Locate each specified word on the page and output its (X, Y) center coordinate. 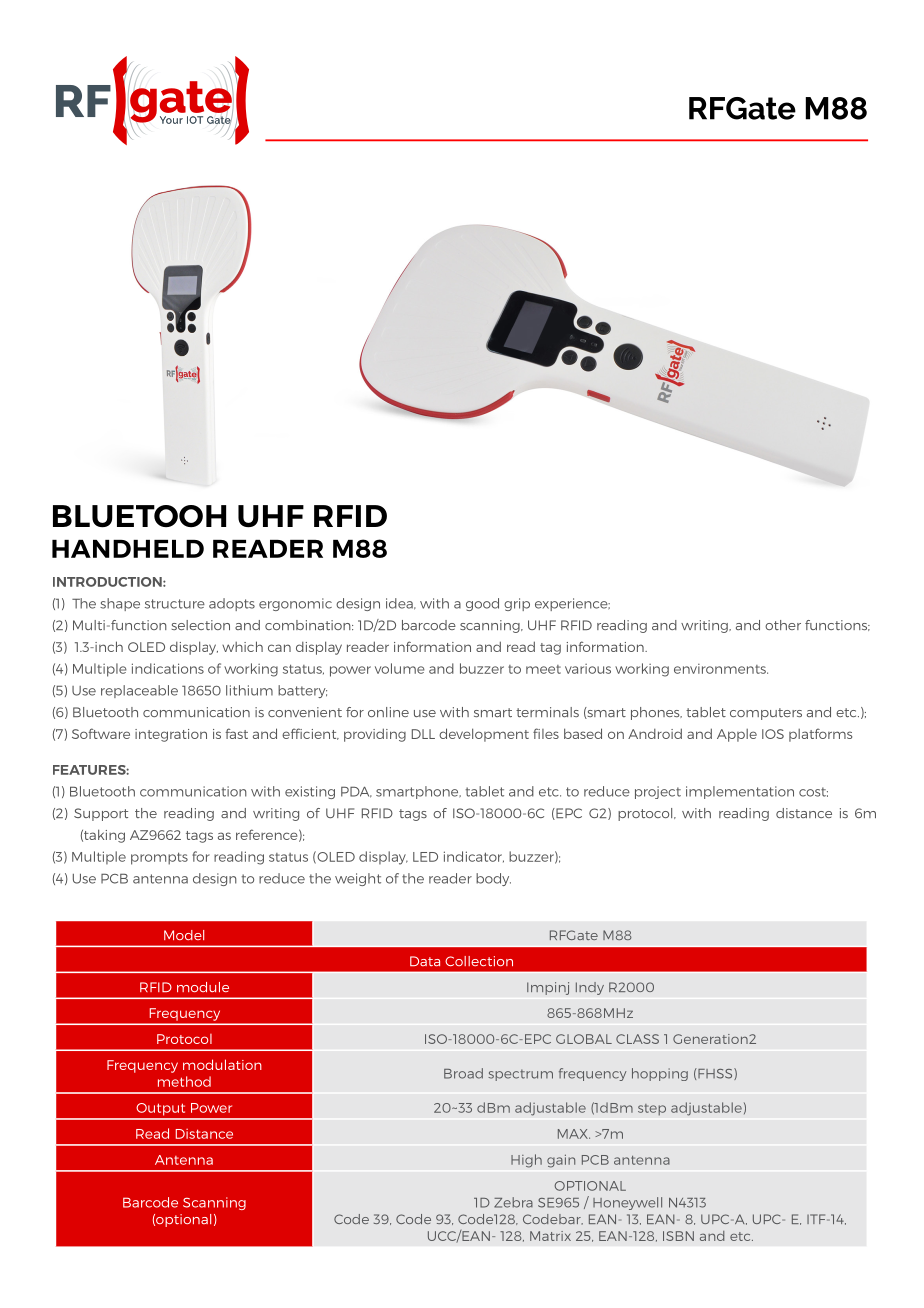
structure (175, 604)
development (484, 735)
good (482, 604)
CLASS (637, 1039)
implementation (740, 792)
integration (171, 735)
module (203, 987)
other (783, 625)
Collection (479, 961)
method (184, 1081)
